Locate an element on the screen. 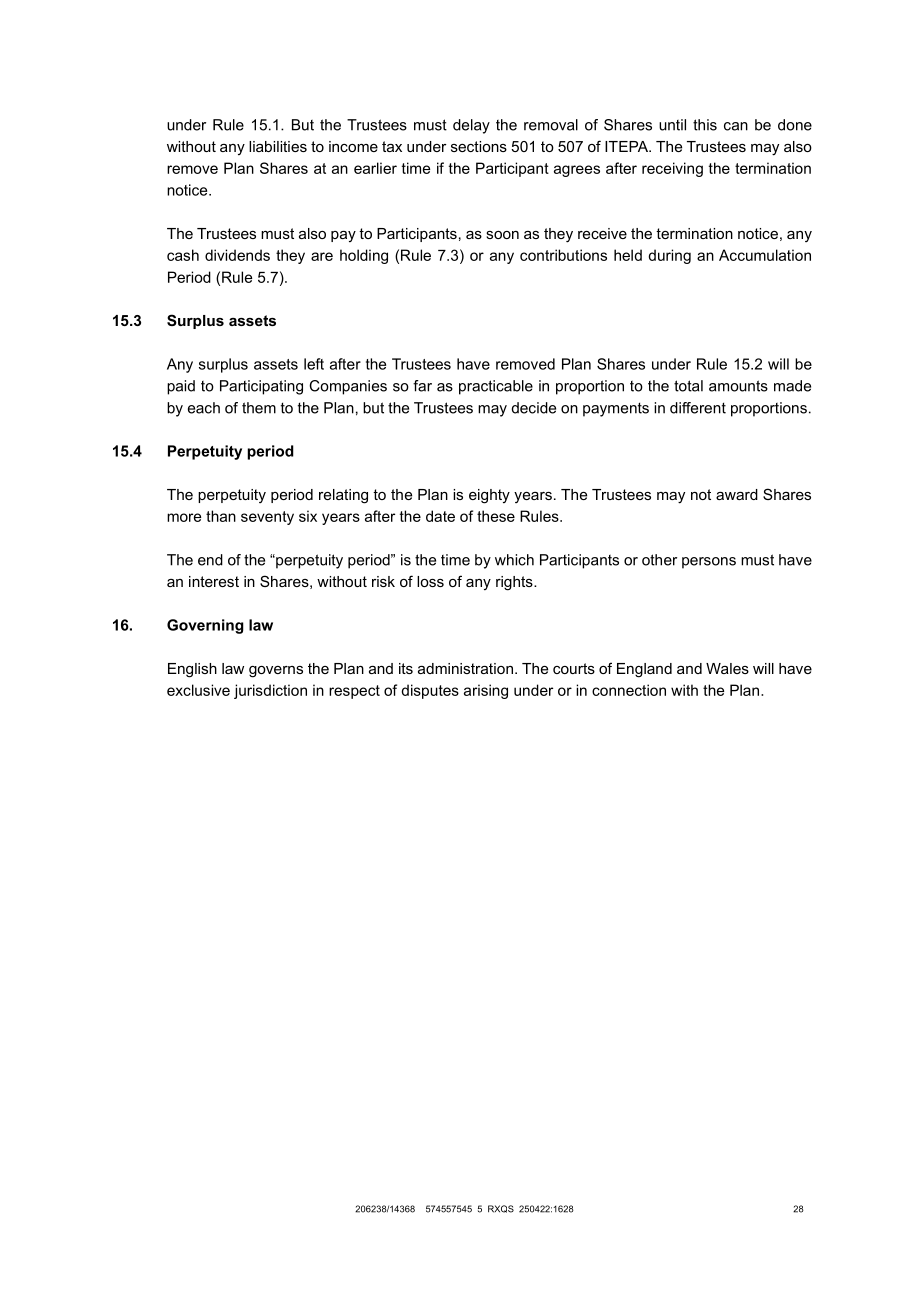 The width and height of the screenshot is (924, 1308). decide is located at coordinates (534, 408).
